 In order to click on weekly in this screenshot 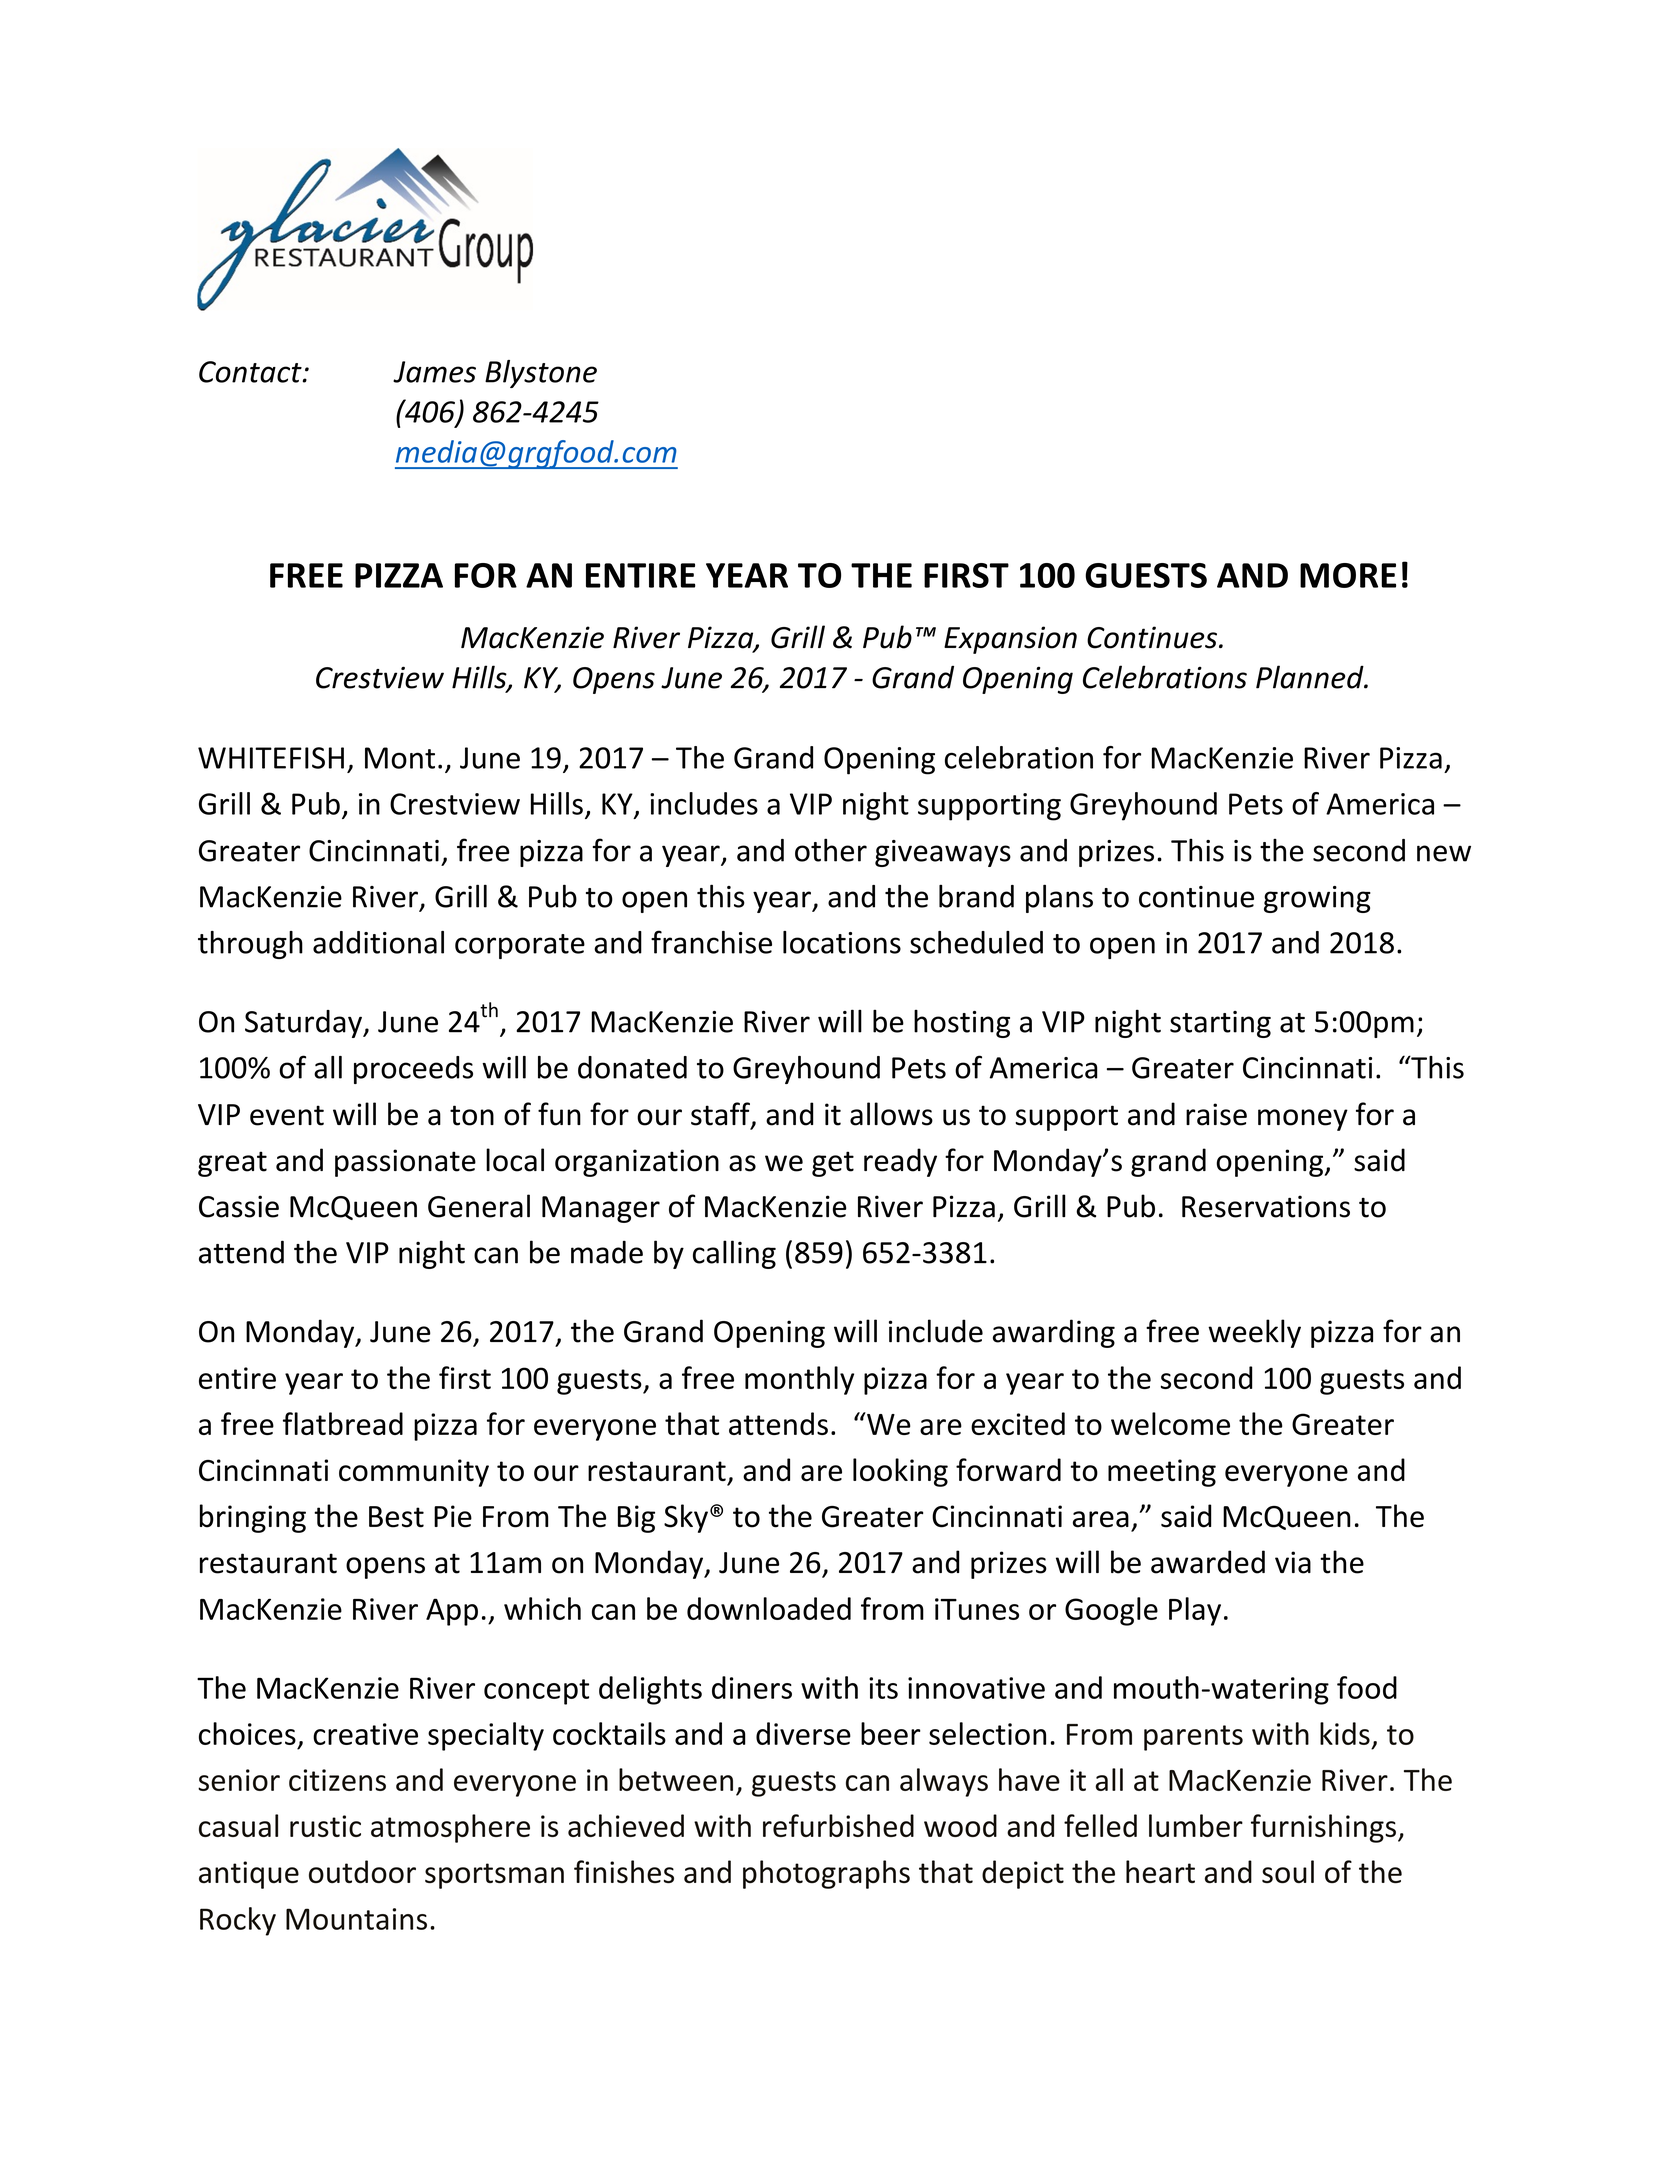, I will do `click(1254, 1333)`.
